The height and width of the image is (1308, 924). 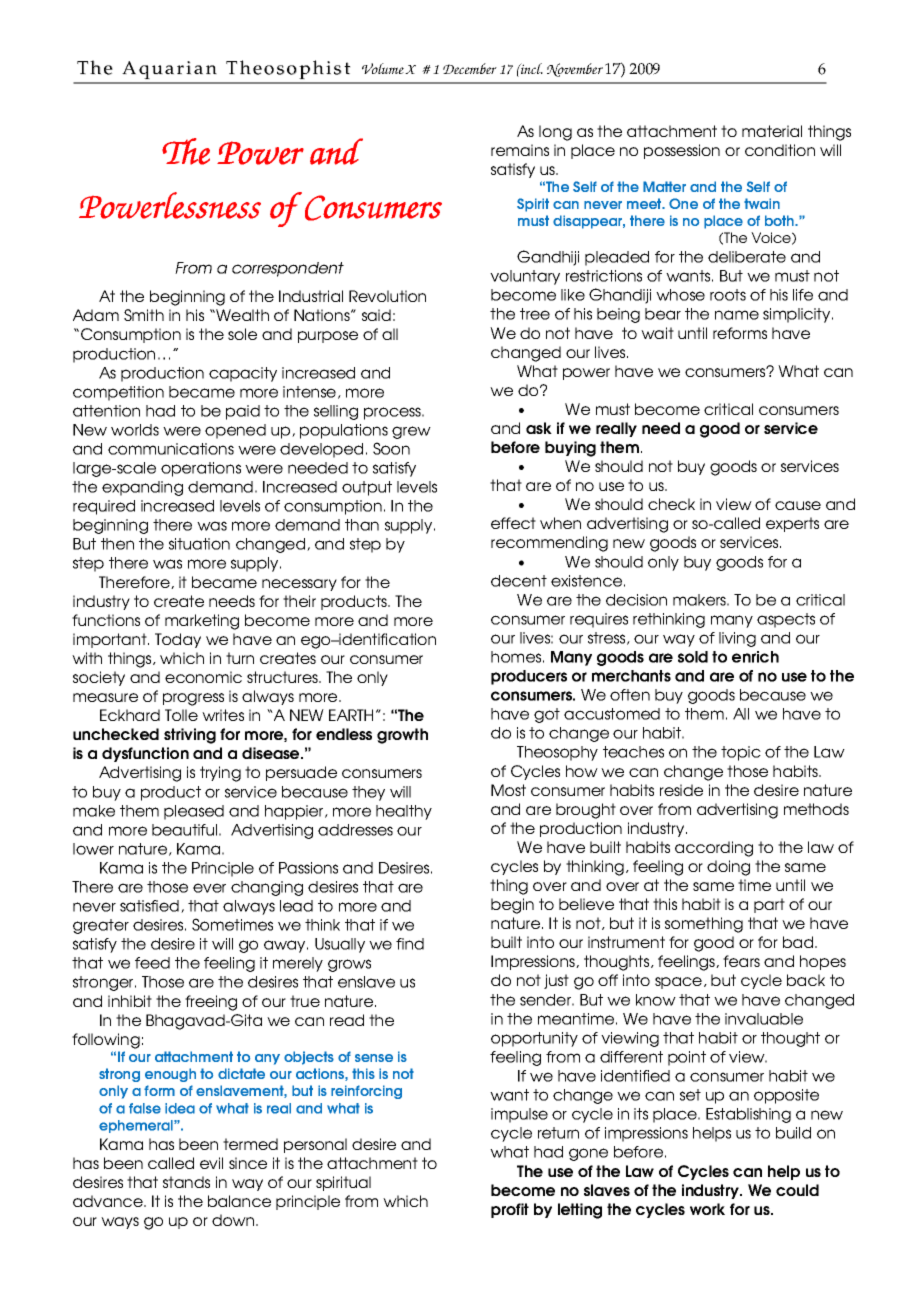 I want to click on Volume, so click(x=383, y=68).
